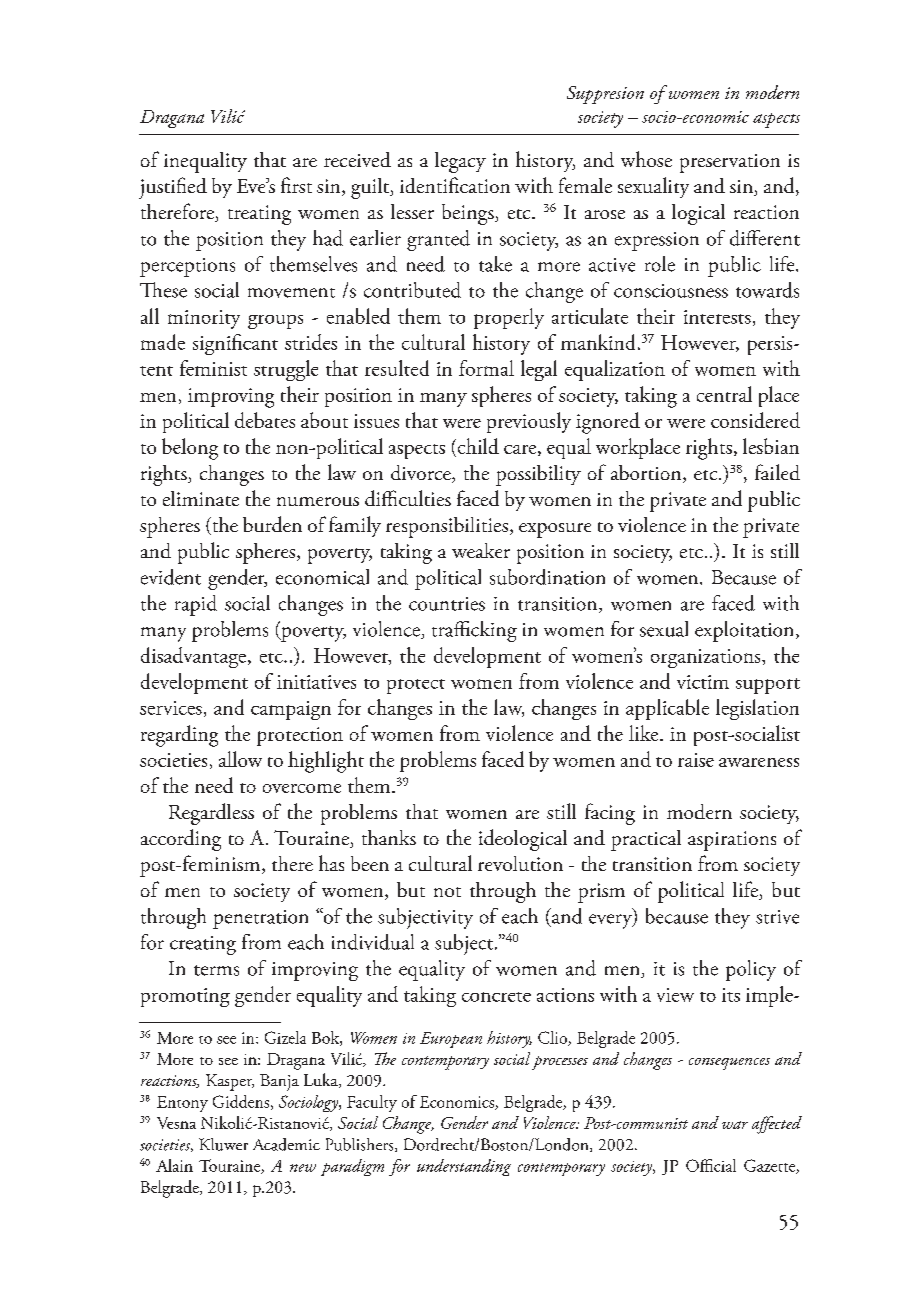 Image resolution: width=923 pixels, height=1316 pixels. What do you see at coordinates (259, 215) in the page?
I see `treating` at bounding box center [259, 215].
